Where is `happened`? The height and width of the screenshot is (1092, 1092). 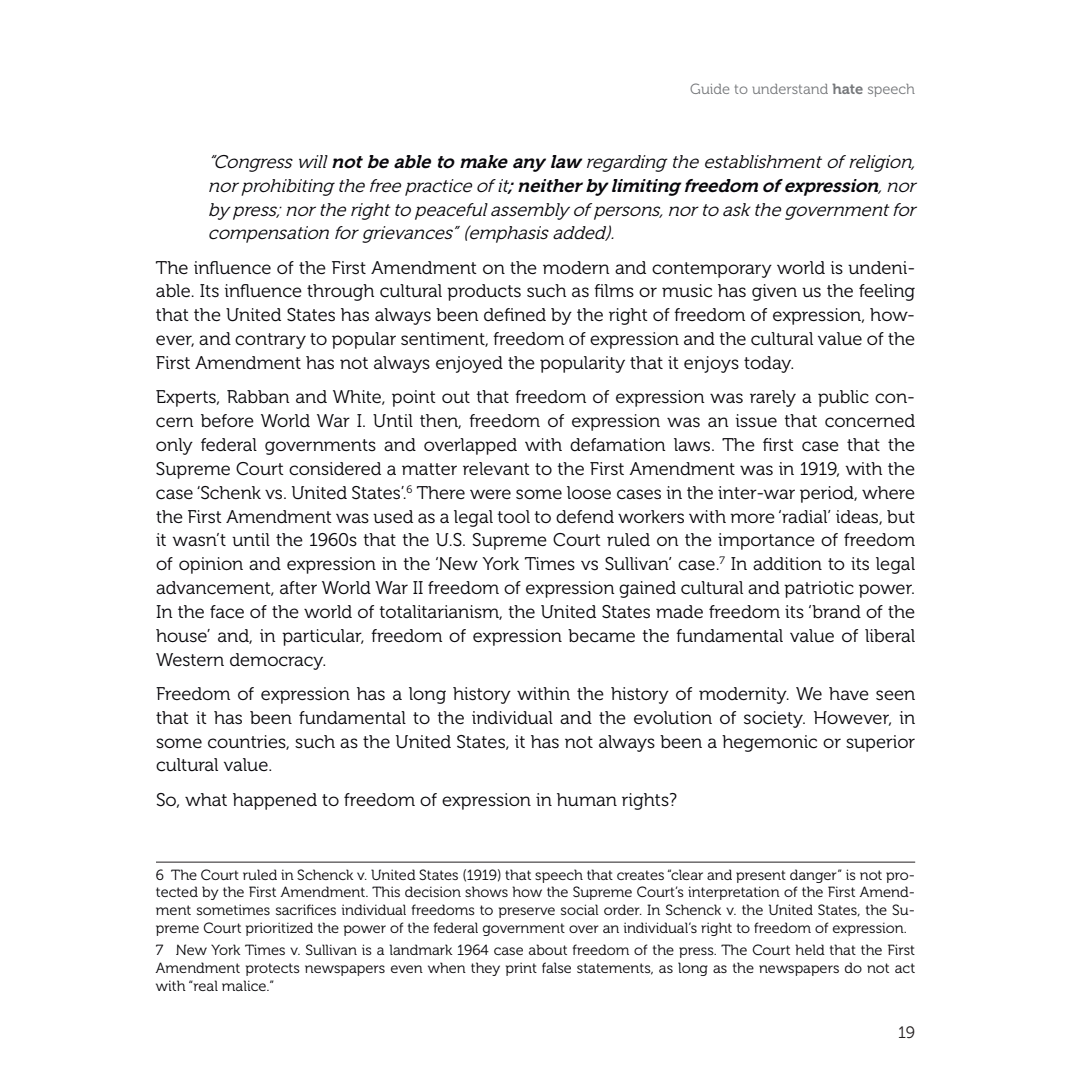
happened is located at coordinates (275, 801).
